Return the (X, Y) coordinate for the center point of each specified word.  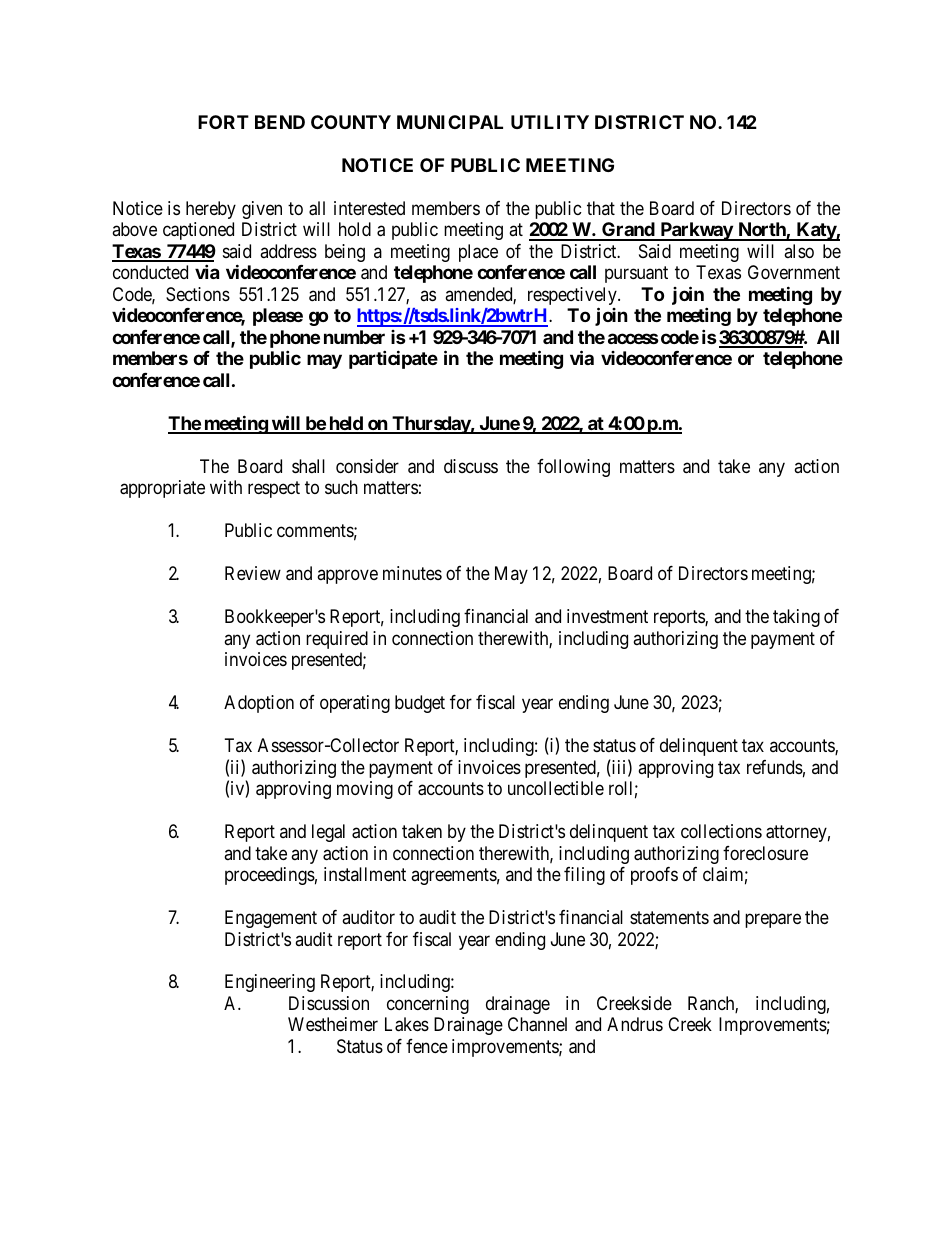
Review (253, 573)
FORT (223, 122)
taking (796, 618)
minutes (412, 573)
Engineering (270, 983)
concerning (428, 1005)
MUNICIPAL (450, 122)
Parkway (696, 231)
